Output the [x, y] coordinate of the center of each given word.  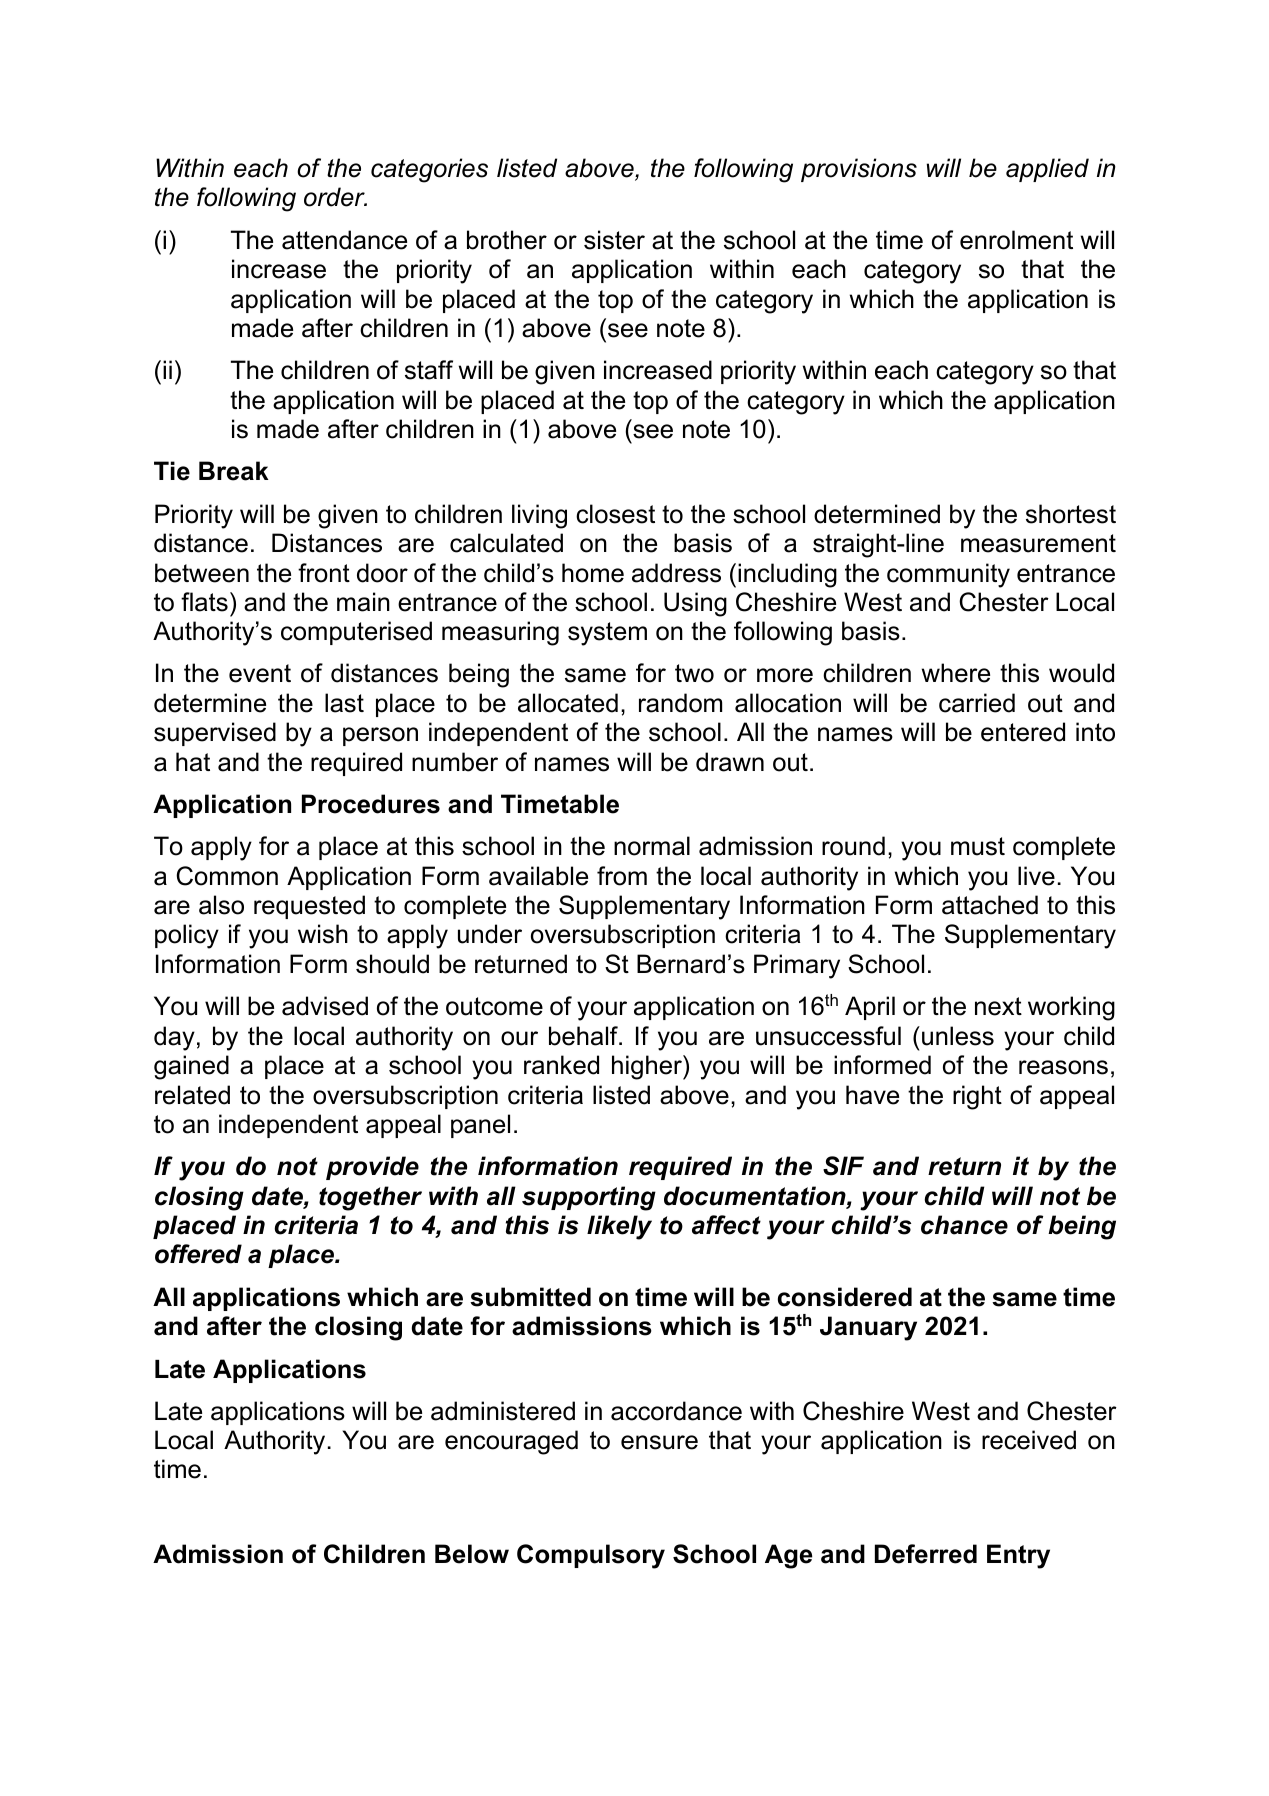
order [335, 197]
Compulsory [591, 1556]
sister [614, 240]
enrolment [1016, 240]
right [977, 1097]
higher [648, 1067]
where [956, 673]
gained [191, 1067]
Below [472, 1554]
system [607, 634]
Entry [1018, 1556]
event [260, 673]
